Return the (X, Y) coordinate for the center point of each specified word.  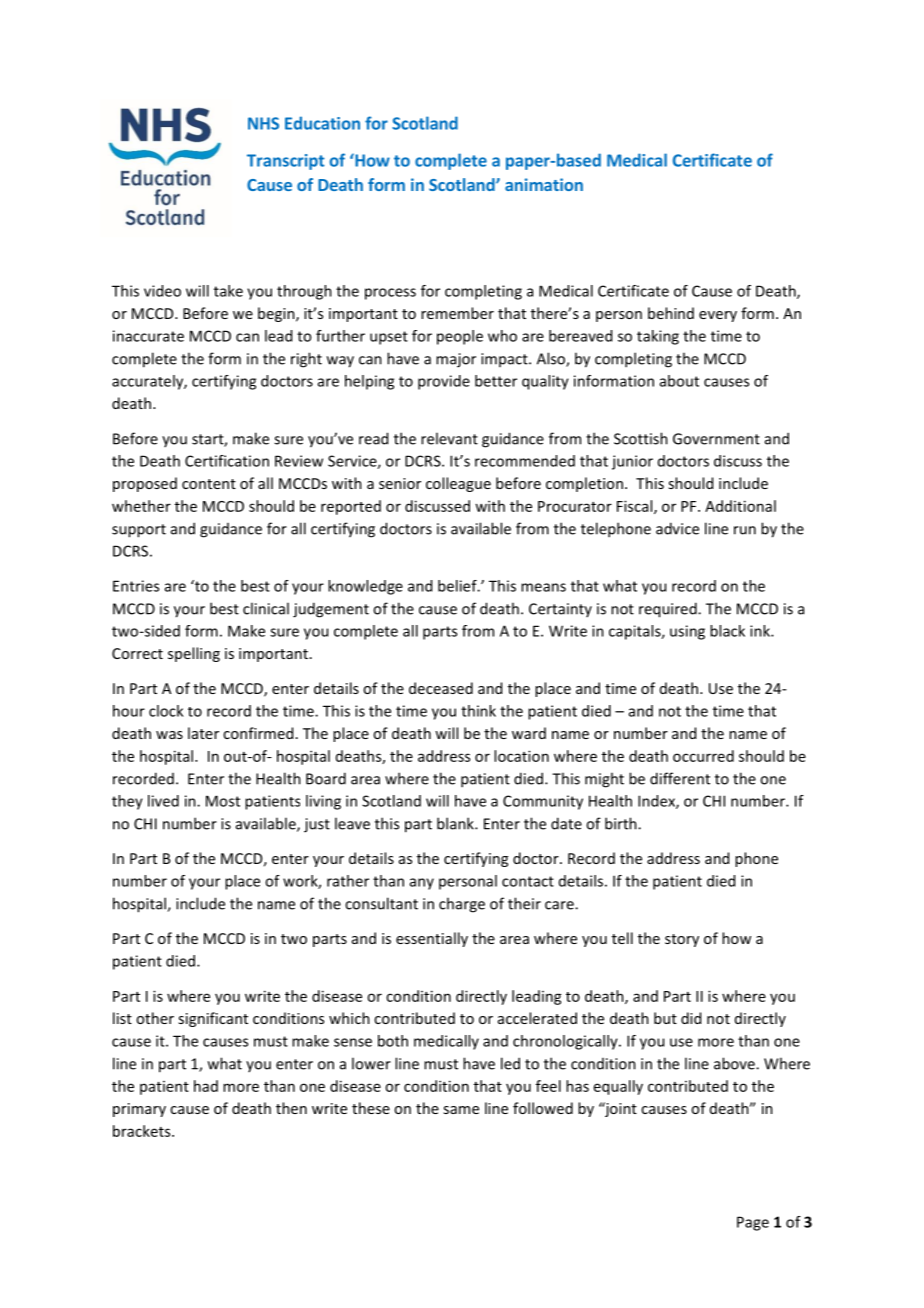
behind (671, 313)
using (687, 632)
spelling (194, 654)
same (461, 1110)
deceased (441, 688)
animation (544, 184)
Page (753, 1223)
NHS (263, 123)
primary (139, 1110)
